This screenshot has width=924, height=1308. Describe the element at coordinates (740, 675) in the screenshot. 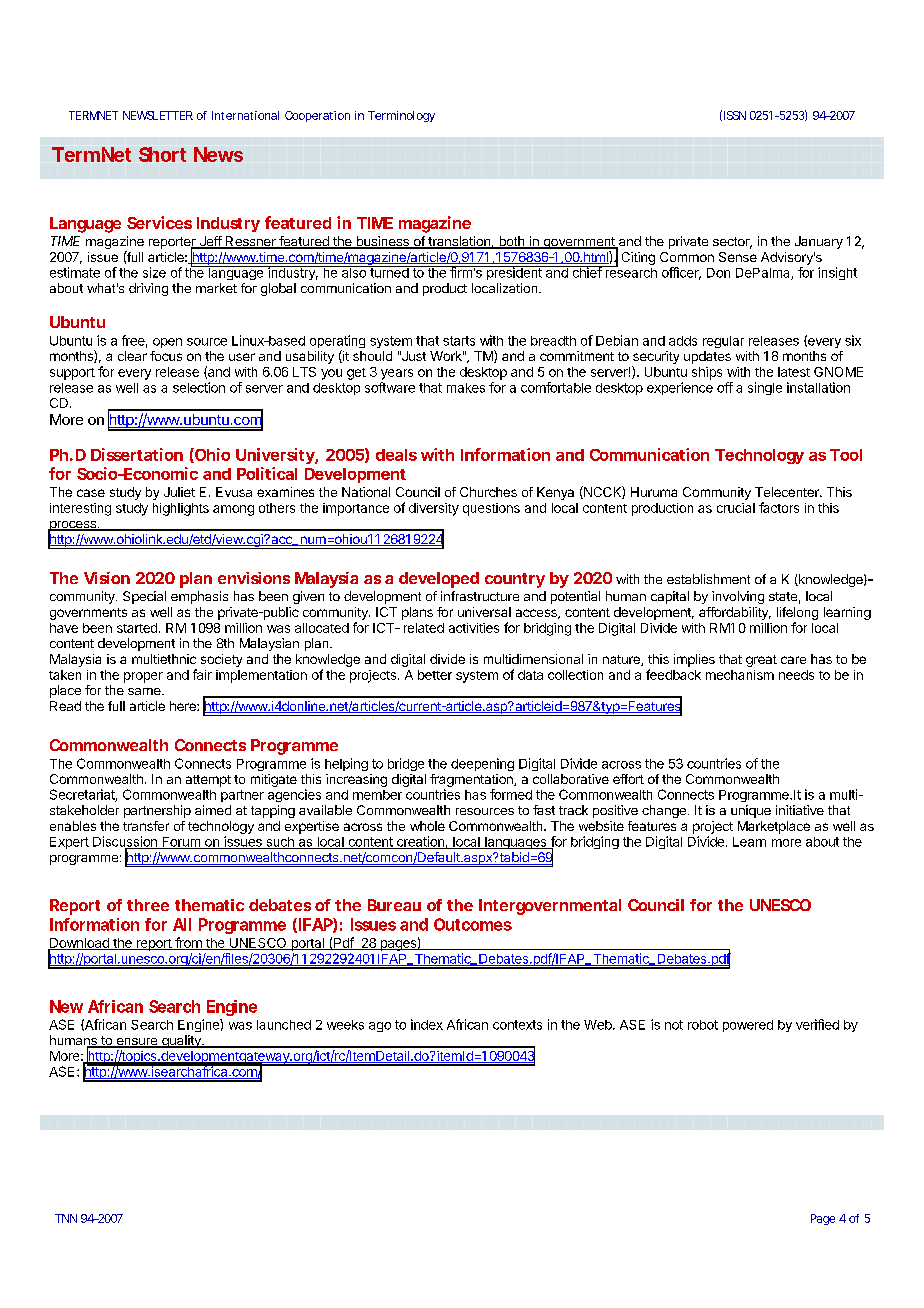

I see `mechanism` at that location.
